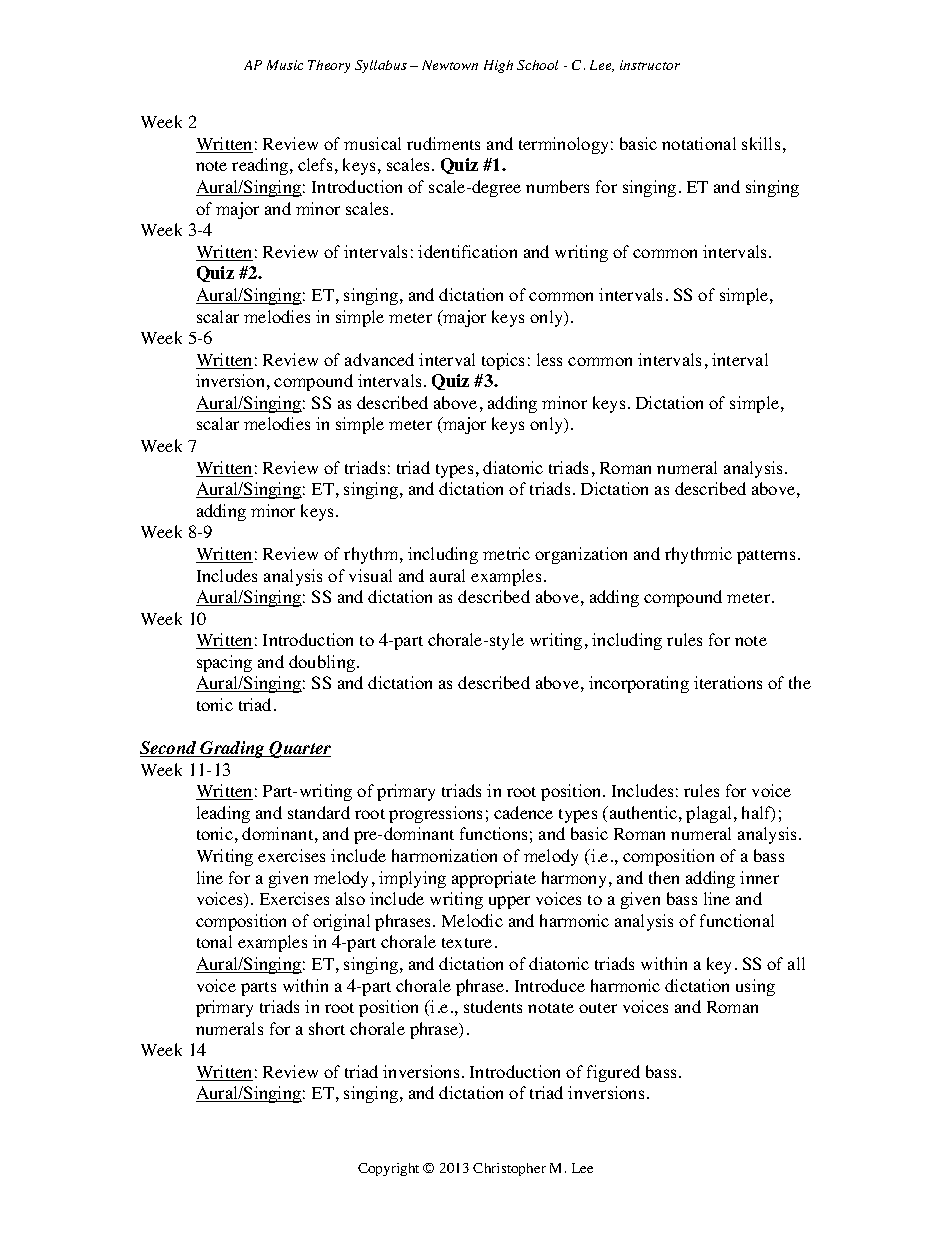 Image resolution: width=952 pixels, height=1233 pixels. What do you see at coordinates (509, 1169) in the screenshot?
I see `Christopher` at bounding box center [509, 1169].
